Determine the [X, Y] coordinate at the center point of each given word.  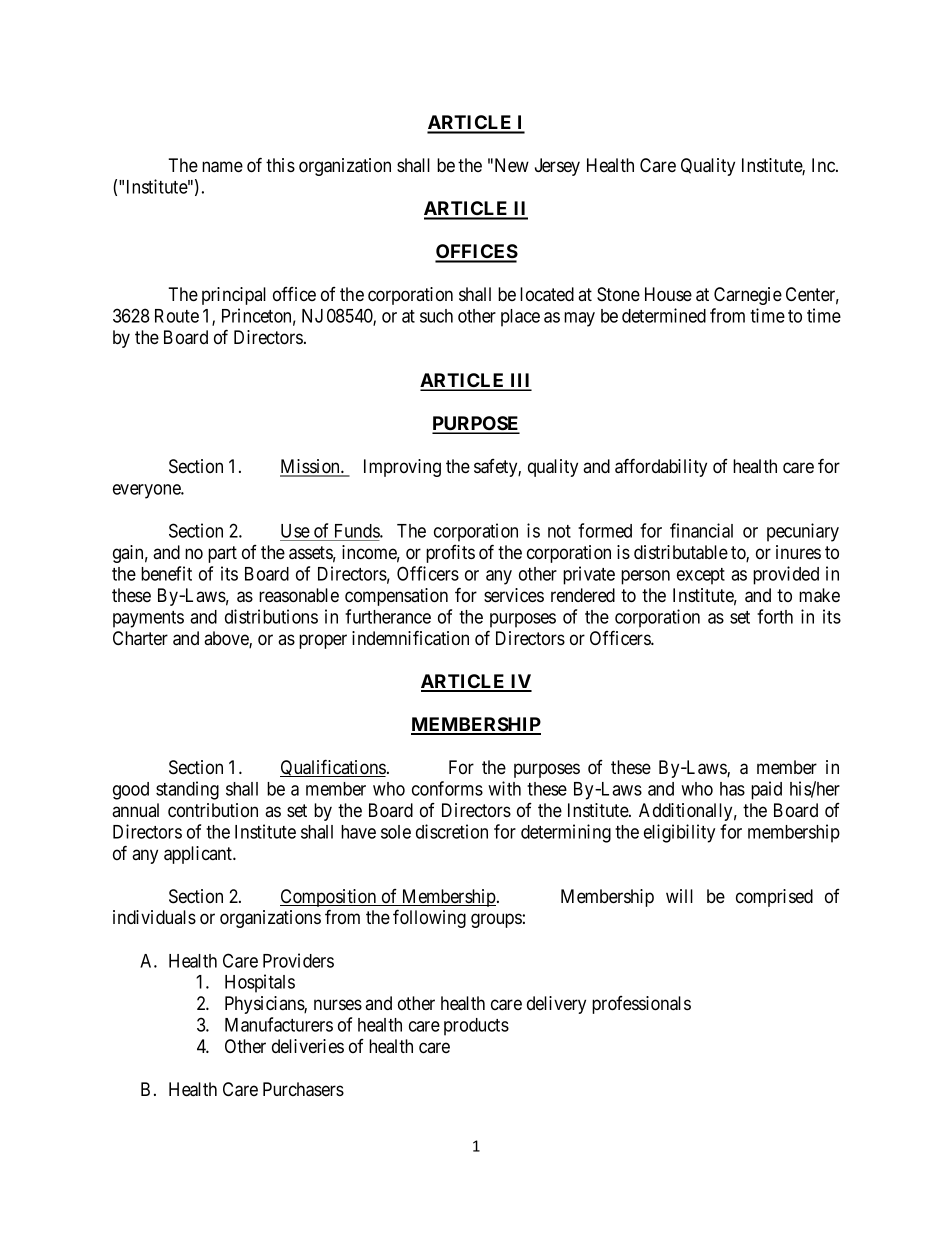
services [514, 595]
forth [775, 616]
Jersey [557, 167]
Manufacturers [279, 1024]
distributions [271, 616]
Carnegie [748, 296]
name [222, 167]
